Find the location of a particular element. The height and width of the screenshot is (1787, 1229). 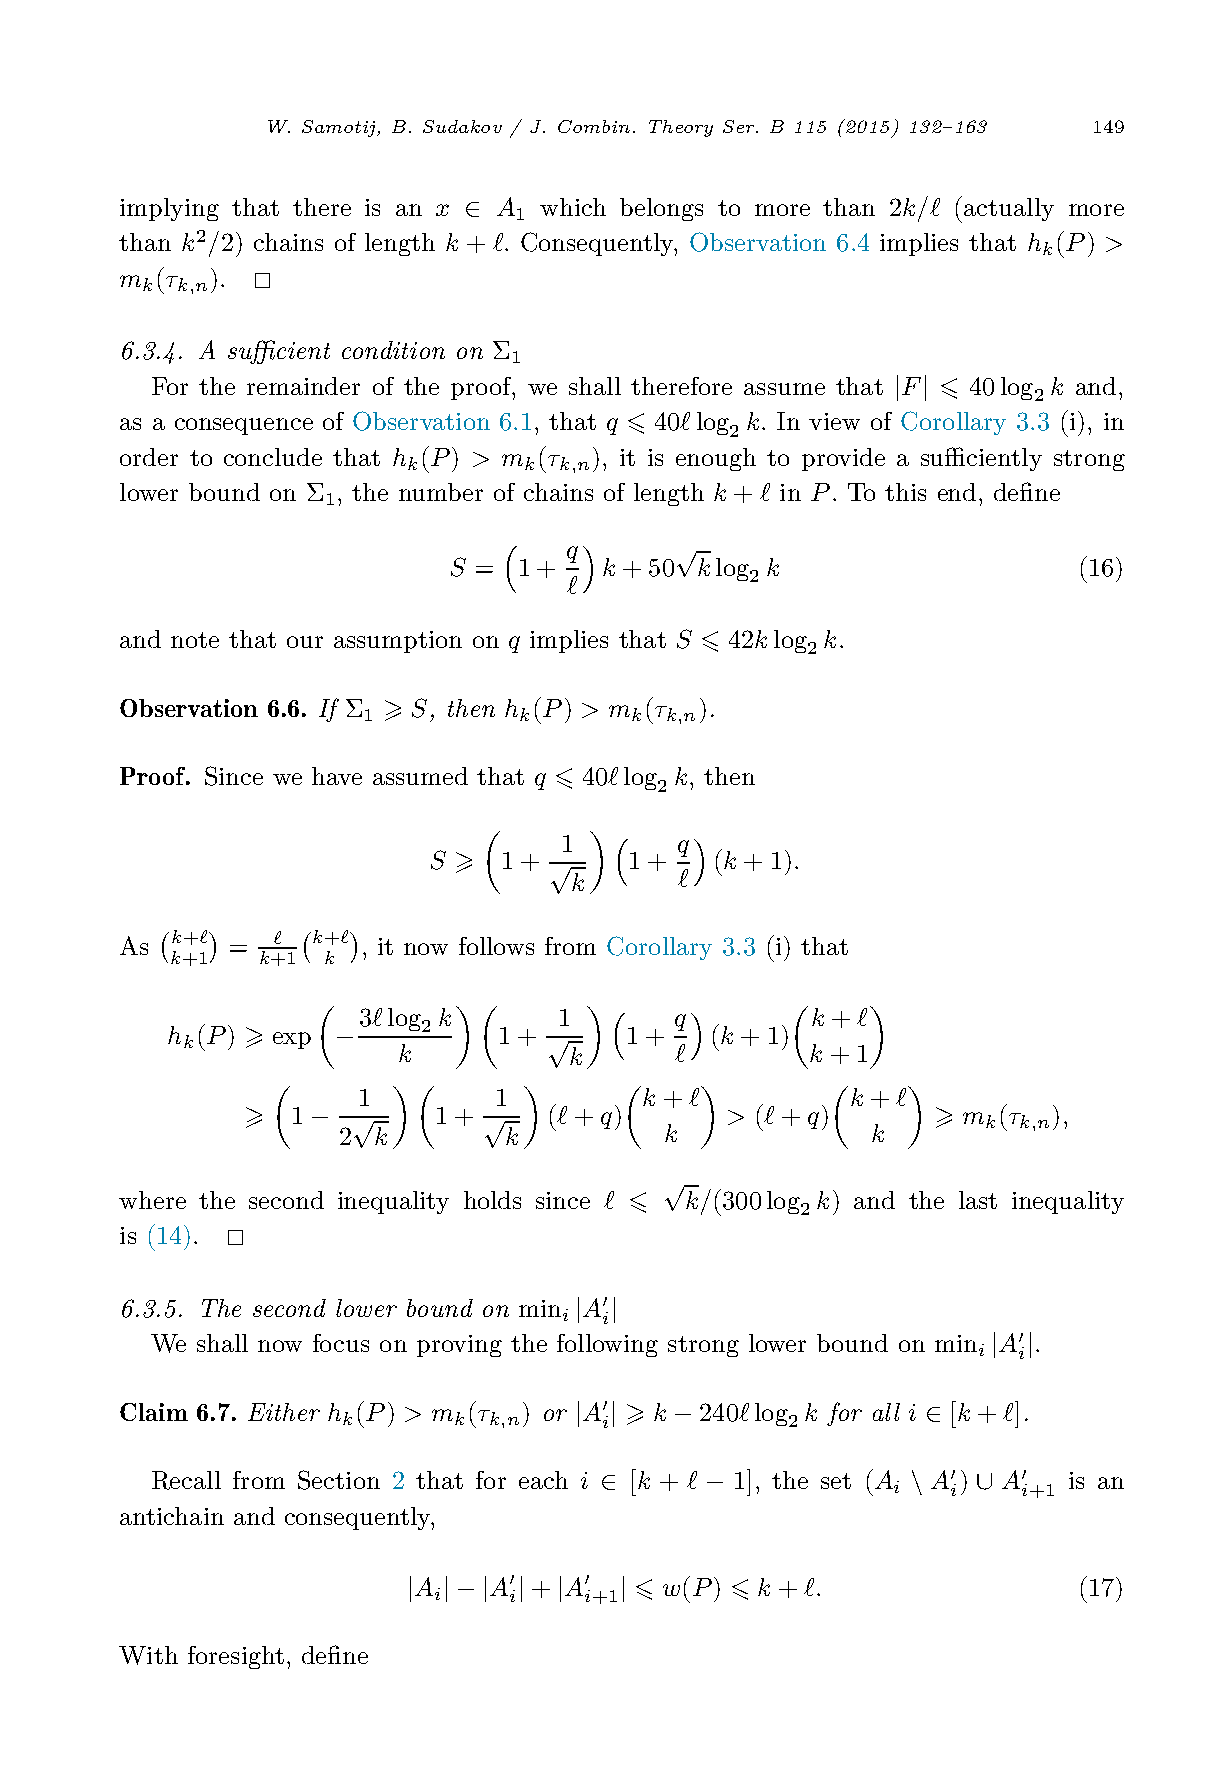

foresight is located at coordinates (236, 1657).
